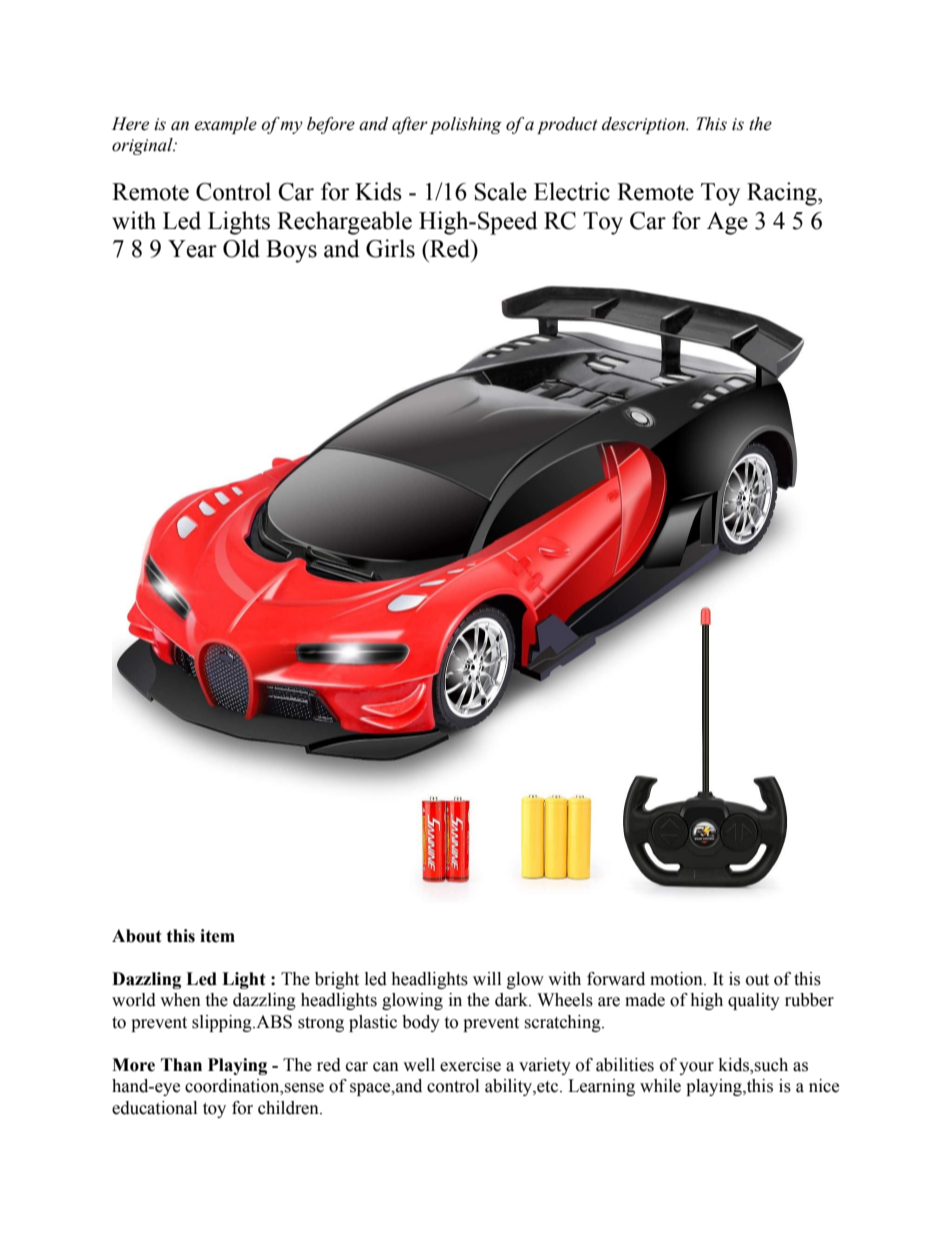  I want to click on Girls, so click(390, 248).
